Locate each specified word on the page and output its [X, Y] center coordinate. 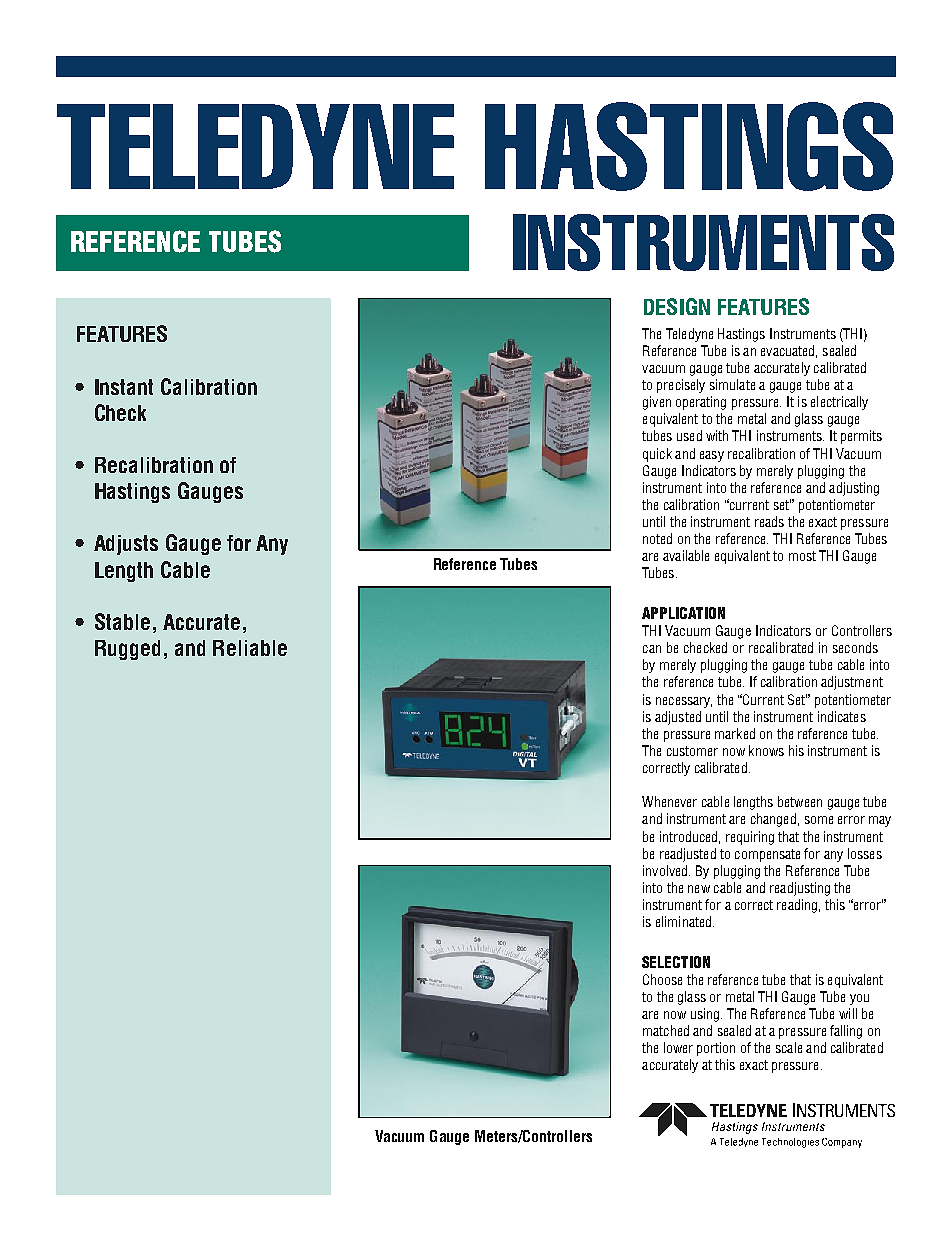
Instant [124, 387]
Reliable [250, 648]
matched [666, 1030]
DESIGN [677, 306]
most [802, 556]
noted [657, 538]
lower [678, 1047]
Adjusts [126, 545]
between [800, 801]
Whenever [669, 801]
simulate [732, 384]
